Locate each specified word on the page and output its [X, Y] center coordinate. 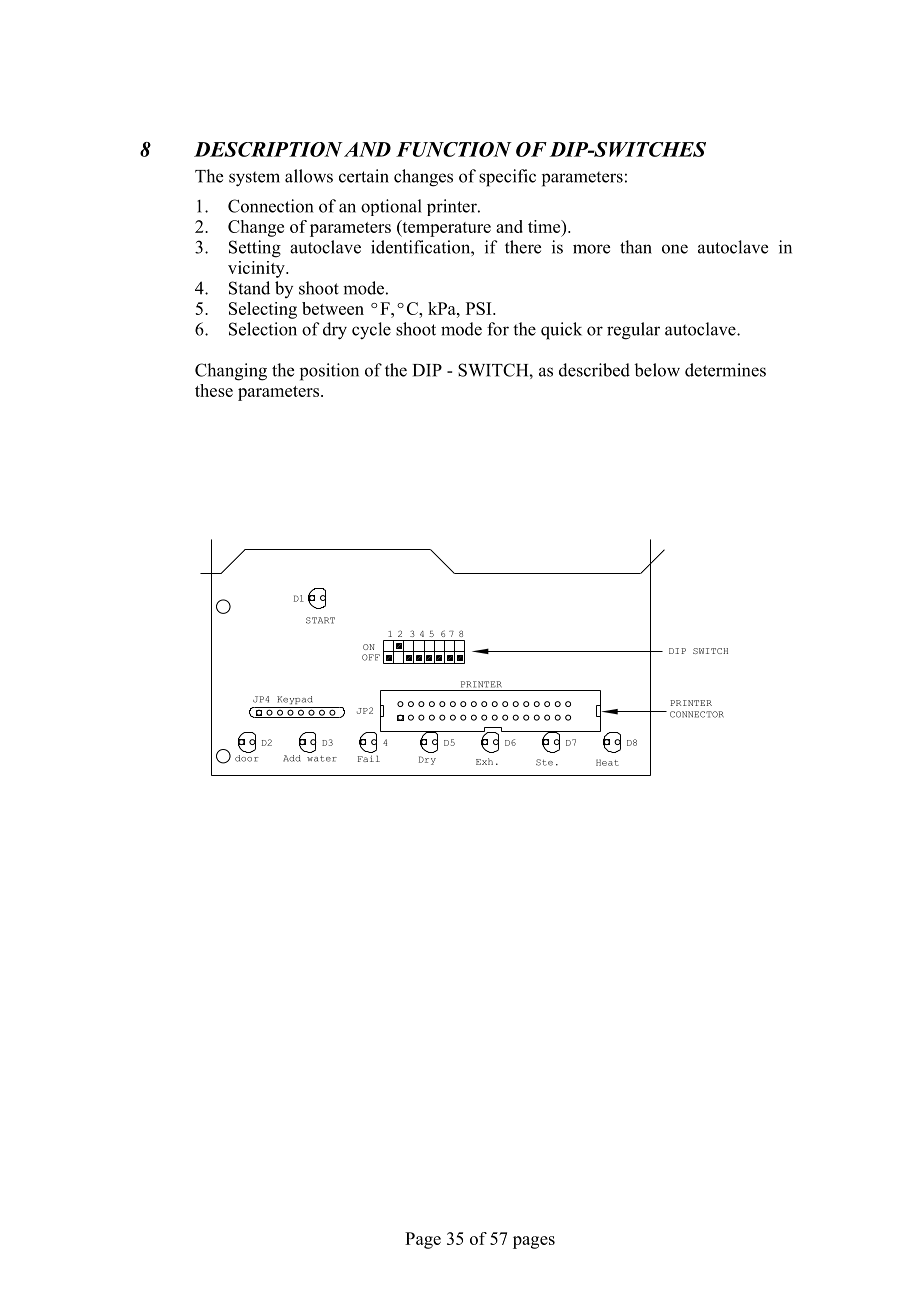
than [636, 247]
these [214, 390]
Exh [484, 761]
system [254, 179]
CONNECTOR [697, 714]
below [657, 370]
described [594, 370]
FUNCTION [454, 149]
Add [292, 758]
